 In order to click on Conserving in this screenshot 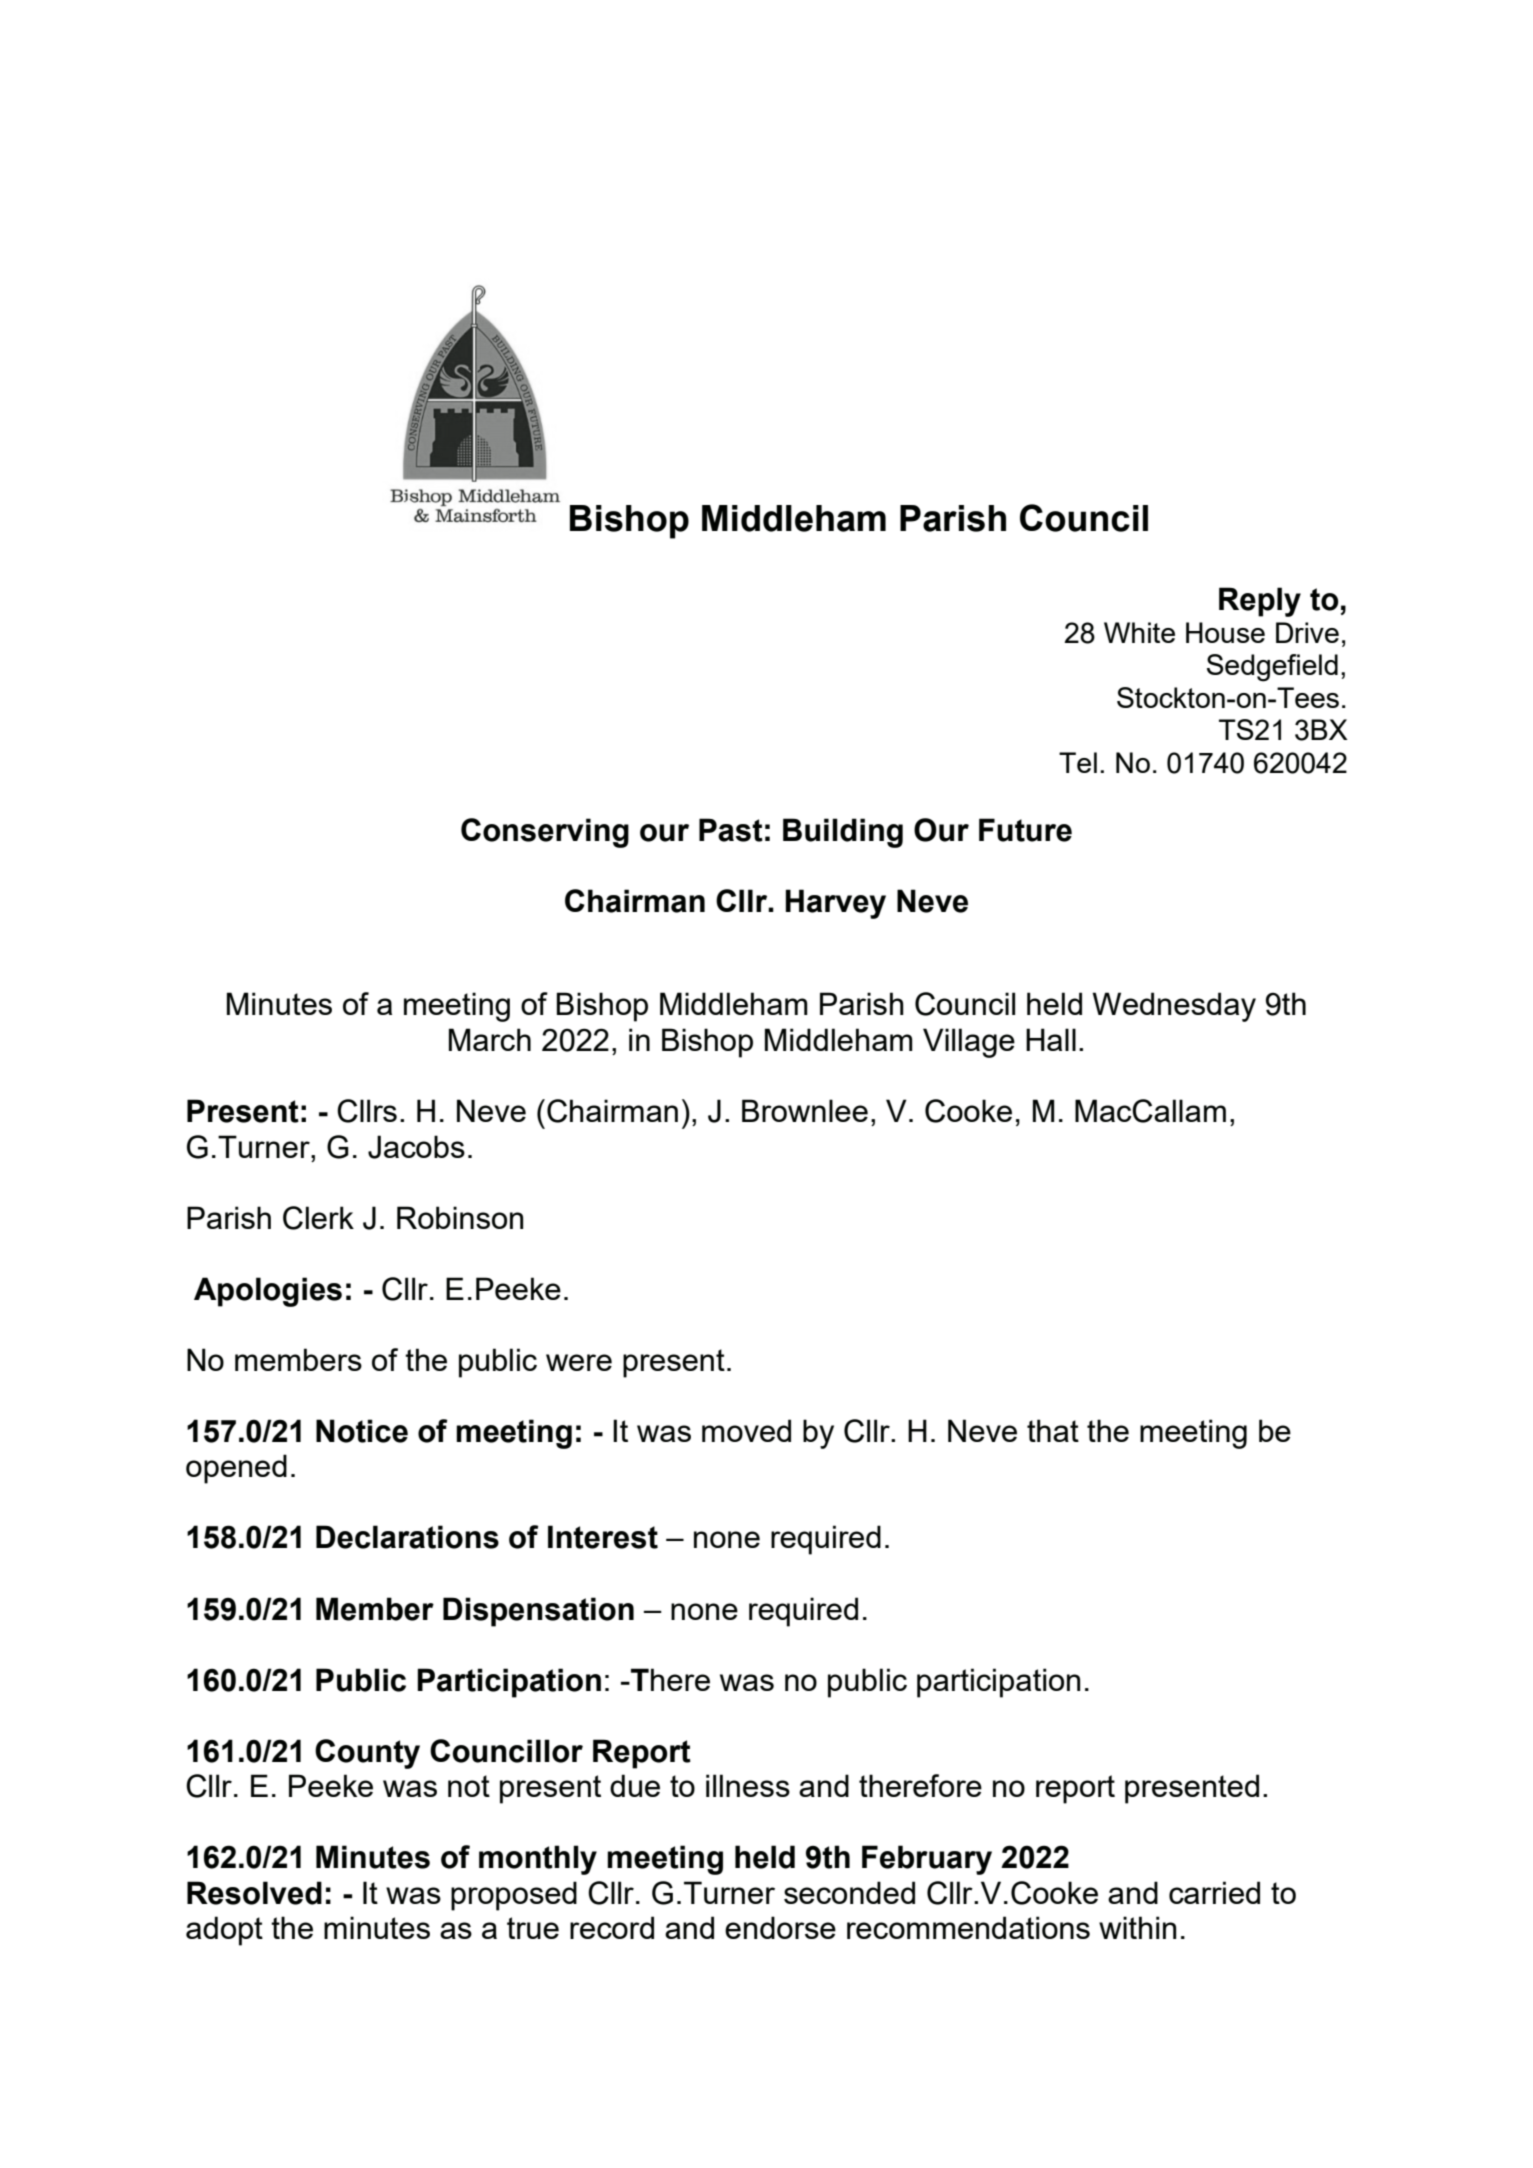, I will do `click(545, 833)`.
